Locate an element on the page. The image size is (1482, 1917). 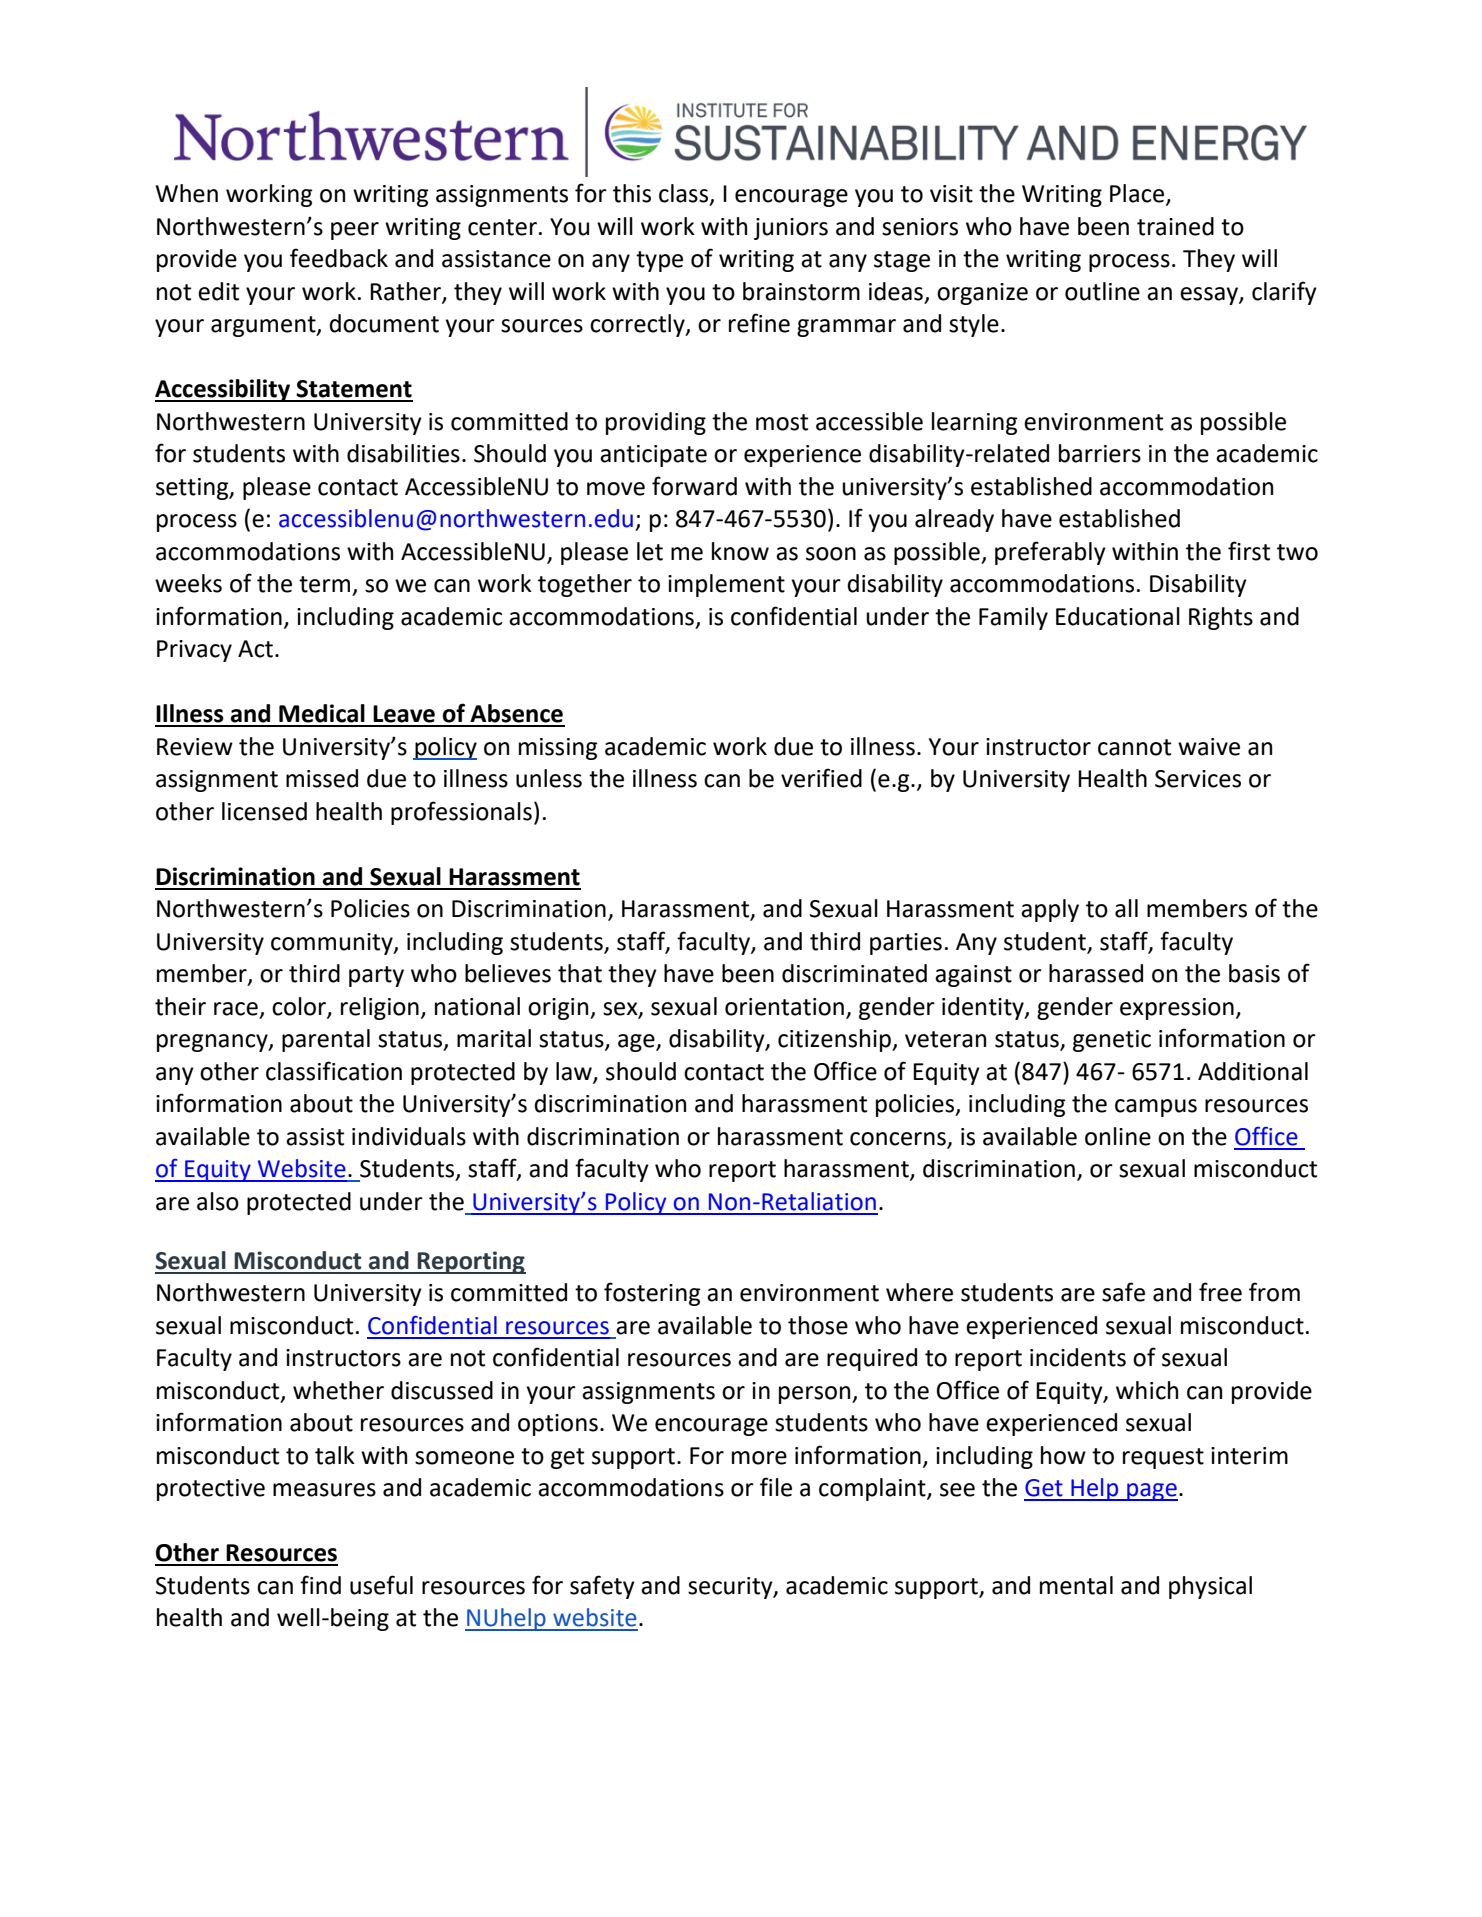
all is located at coordinates (1126, 908).
